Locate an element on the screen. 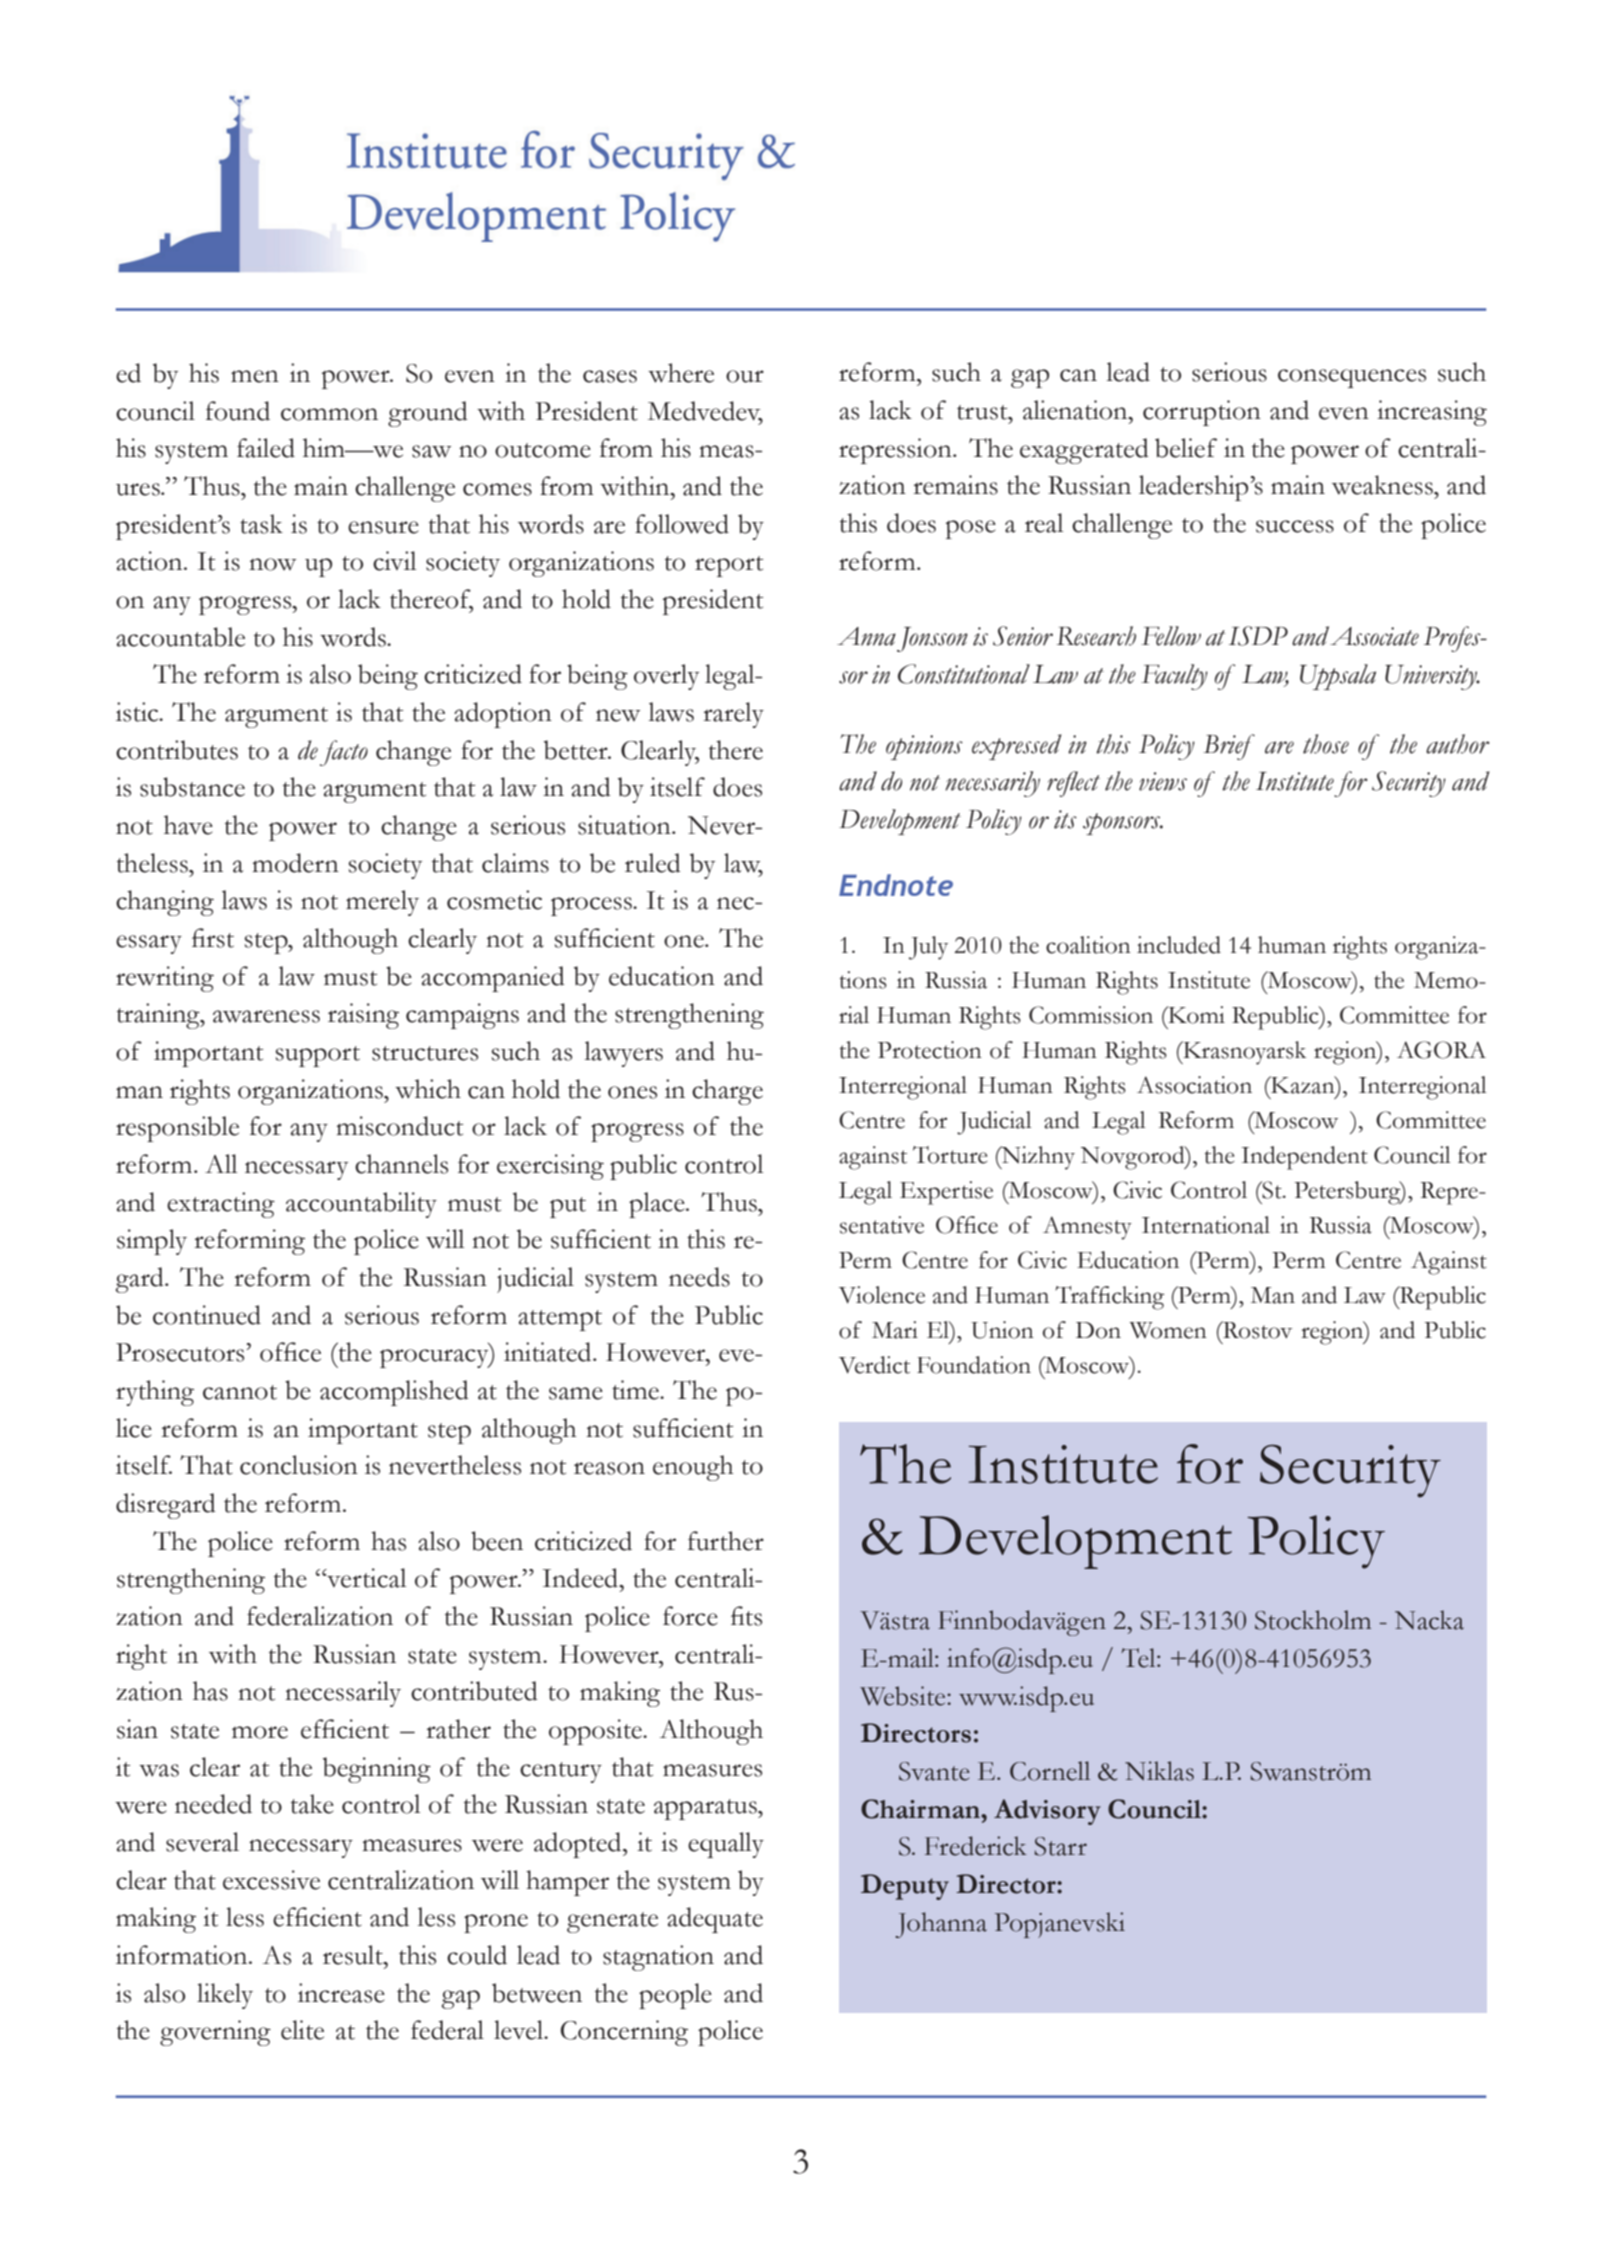 This screenshot has width=1602, height=2266. those is located at coordinates (1326, 744).
